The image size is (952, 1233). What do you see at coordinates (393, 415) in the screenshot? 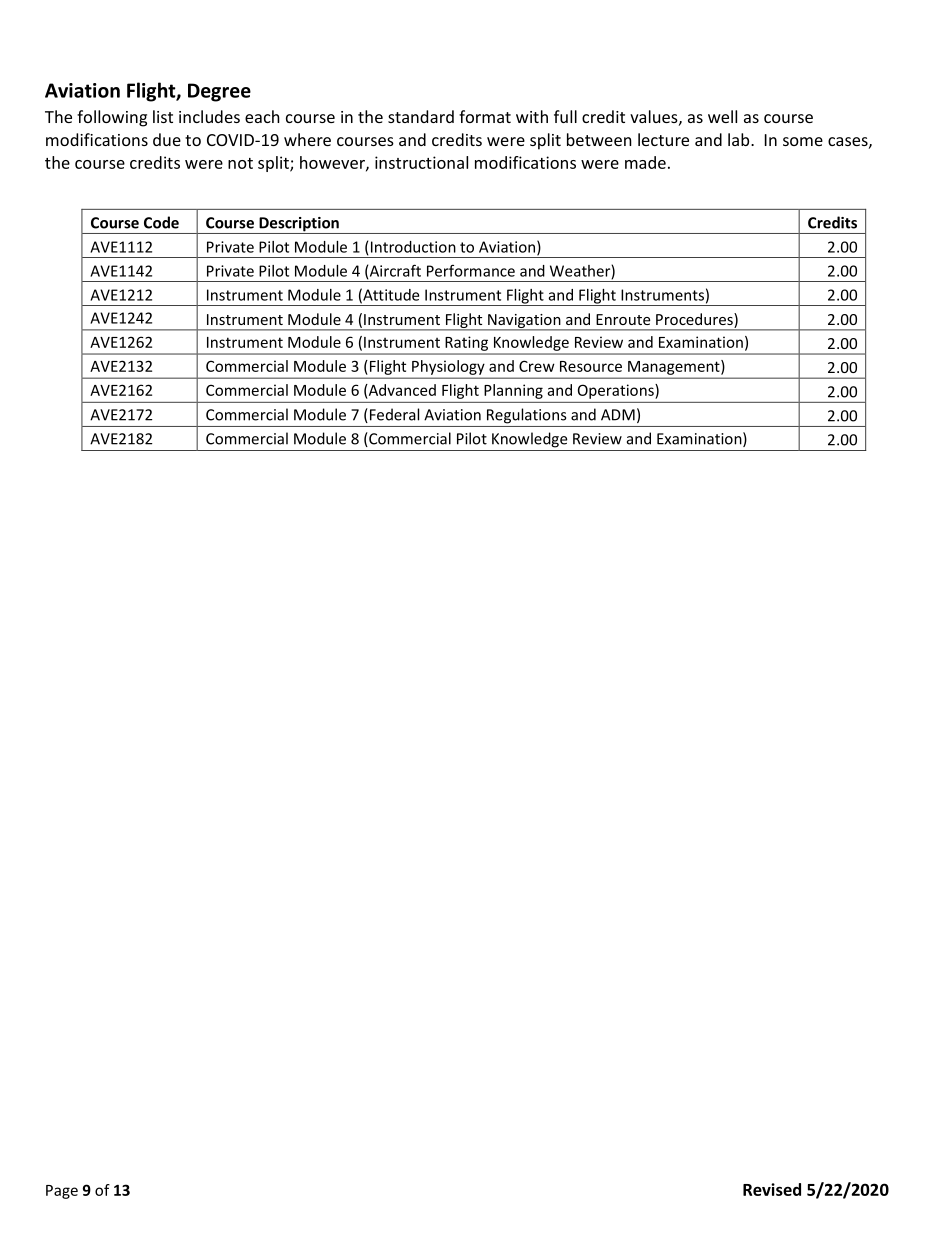
I see `Federal` at bounding box center [393, 415].
